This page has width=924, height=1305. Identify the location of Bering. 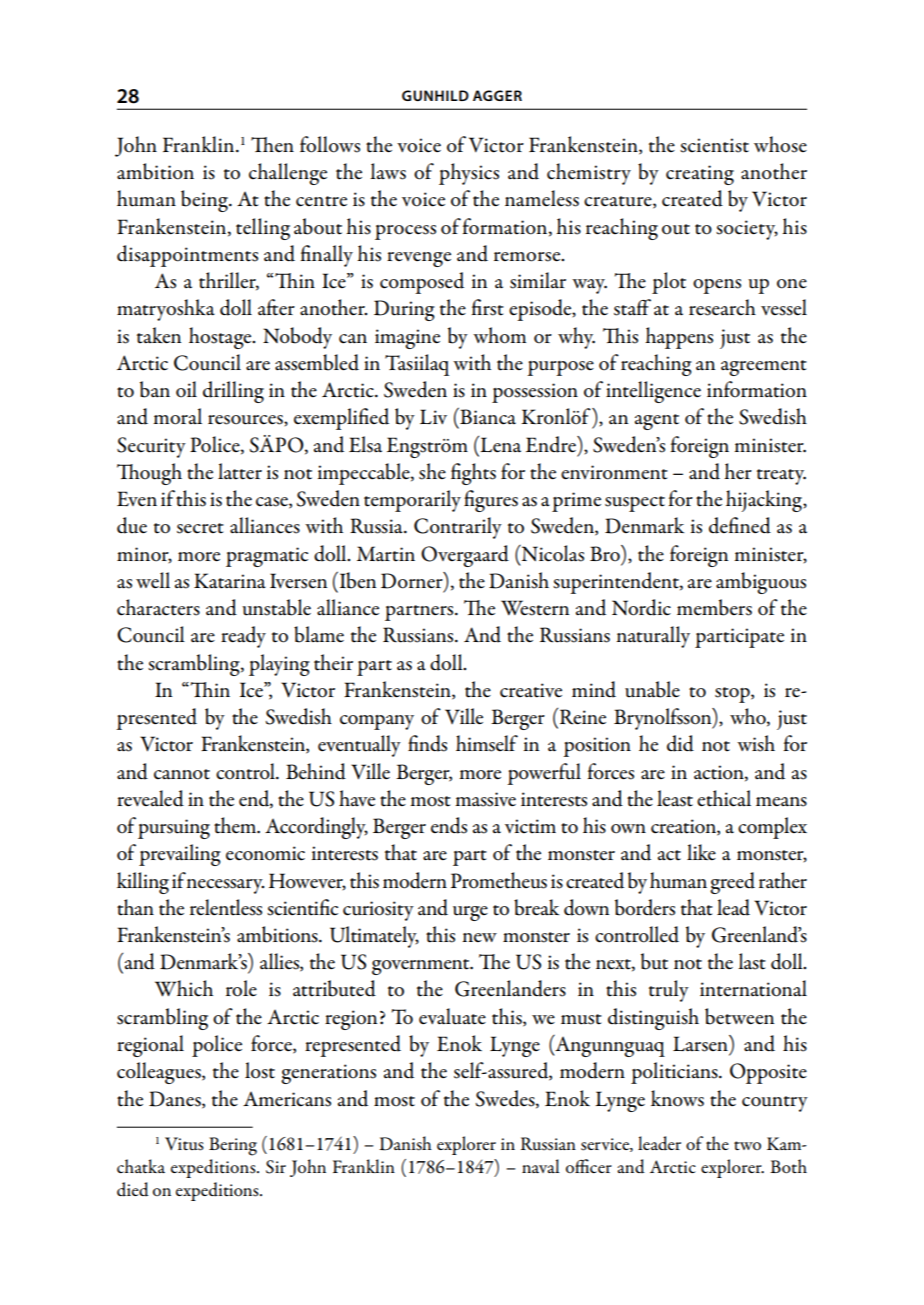
(233, 1146).
